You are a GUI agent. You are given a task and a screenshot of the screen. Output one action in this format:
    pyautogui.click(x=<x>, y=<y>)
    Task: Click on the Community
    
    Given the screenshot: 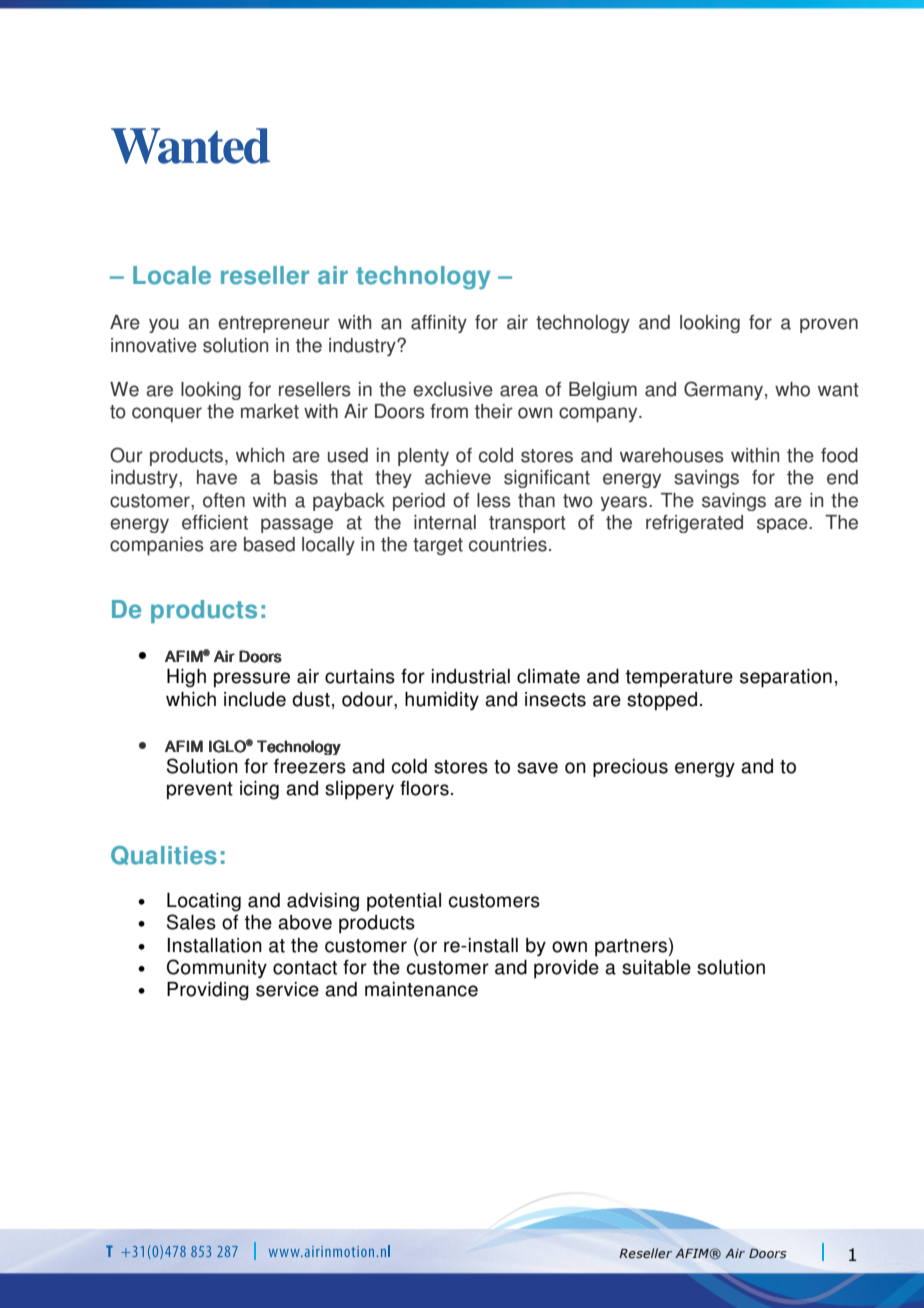 What is the action you would take?
    pyautogui.click(x=217, y=969)
